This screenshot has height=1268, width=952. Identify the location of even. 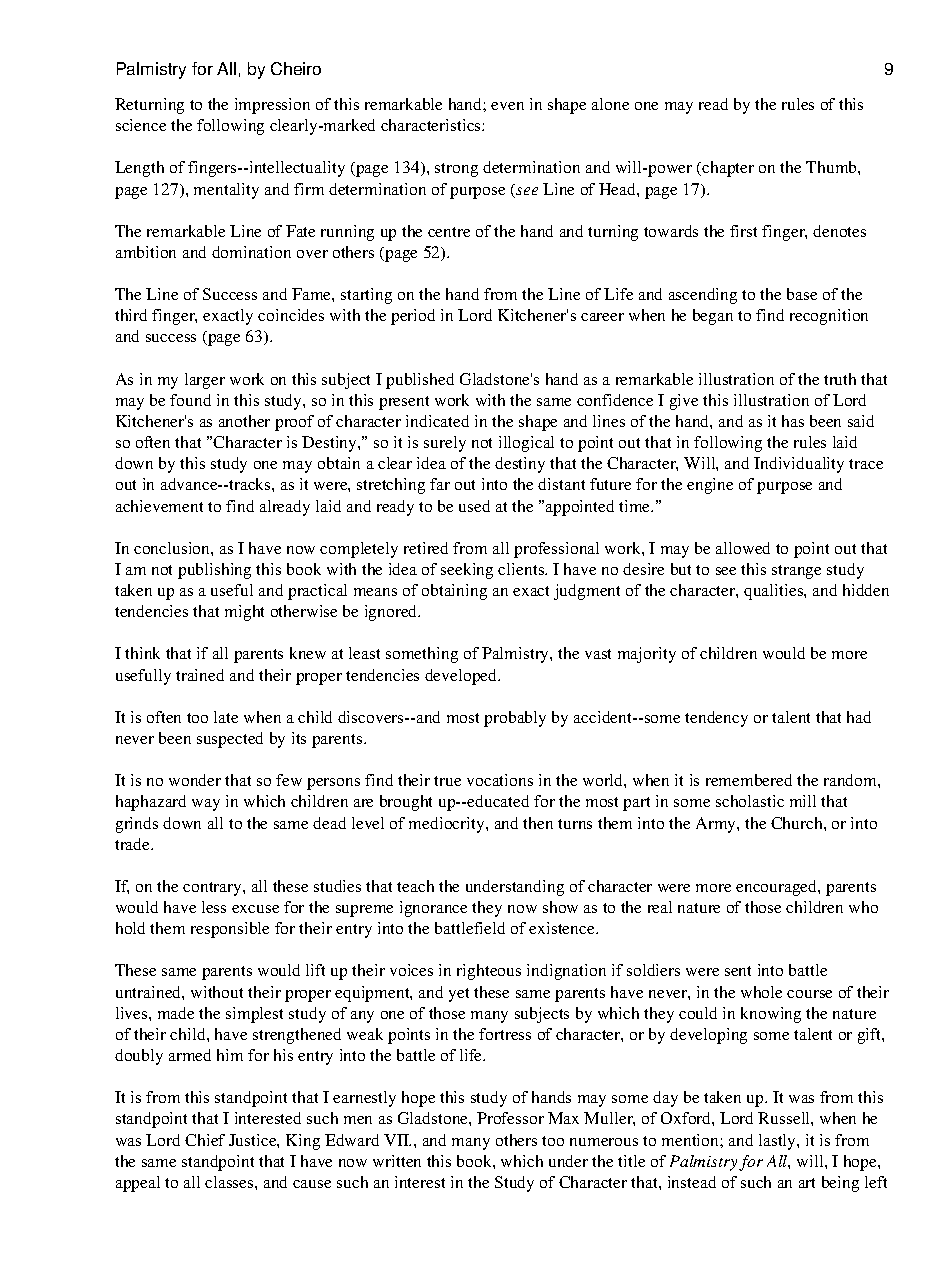
(507, 106).
